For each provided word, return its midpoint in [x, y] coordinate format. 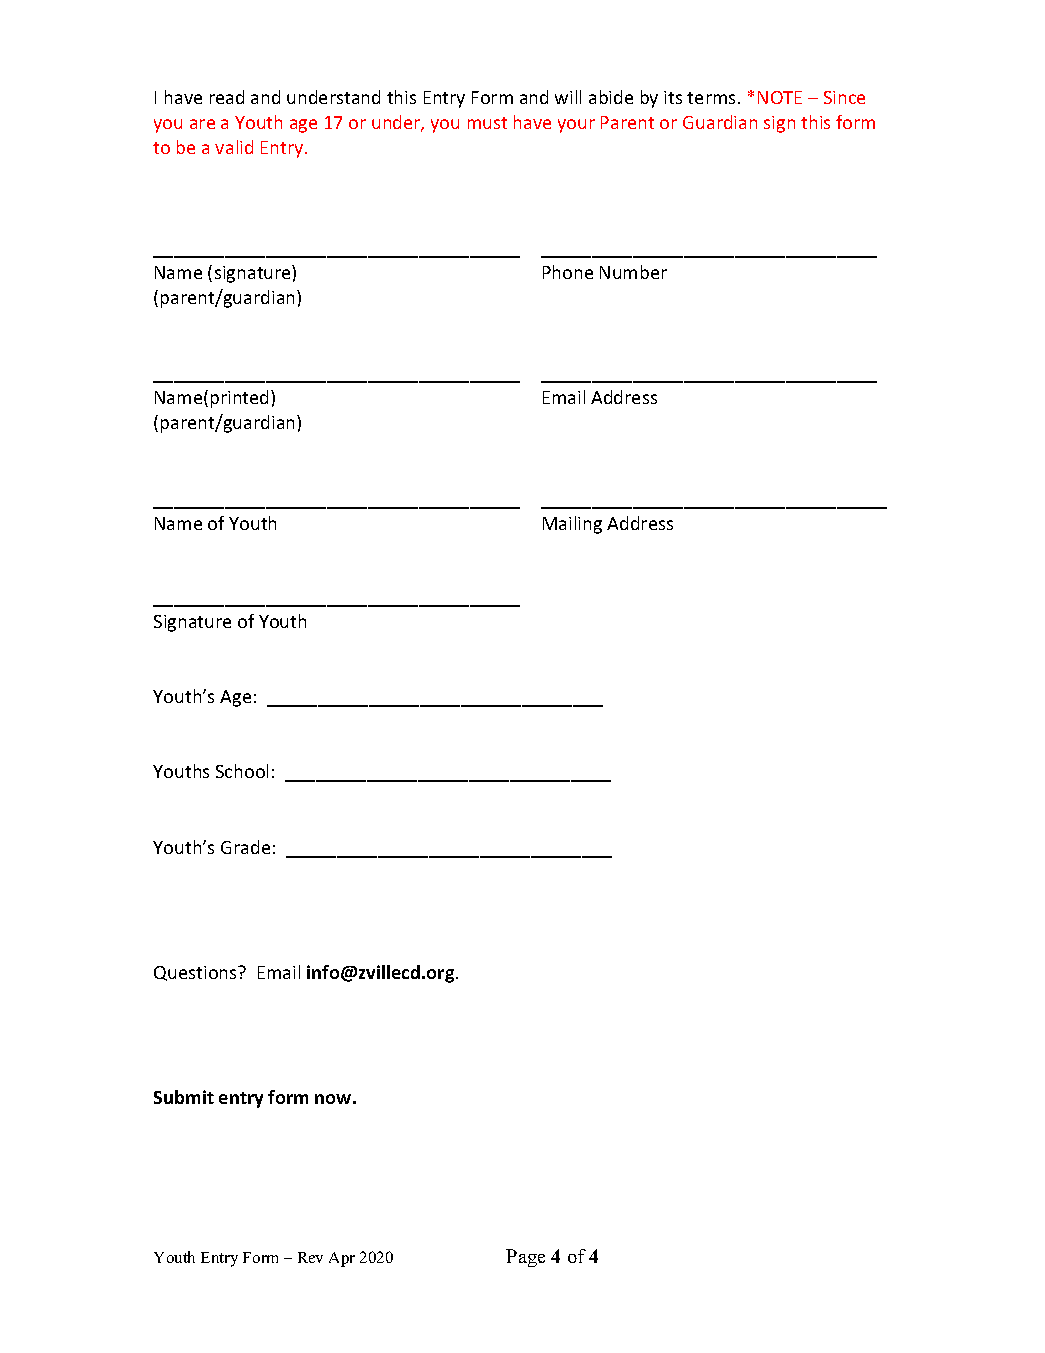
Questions [196, 973]
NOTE [780, 97]
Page [525, 1258]
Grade [245, 847]
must [487, 123]
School [242, 771]
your [576, 126]
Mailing [572, 525]
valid [234, 147]
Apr [342, 1259]
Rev [310, 1257]
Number [633, 272]
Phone [568, 272]
